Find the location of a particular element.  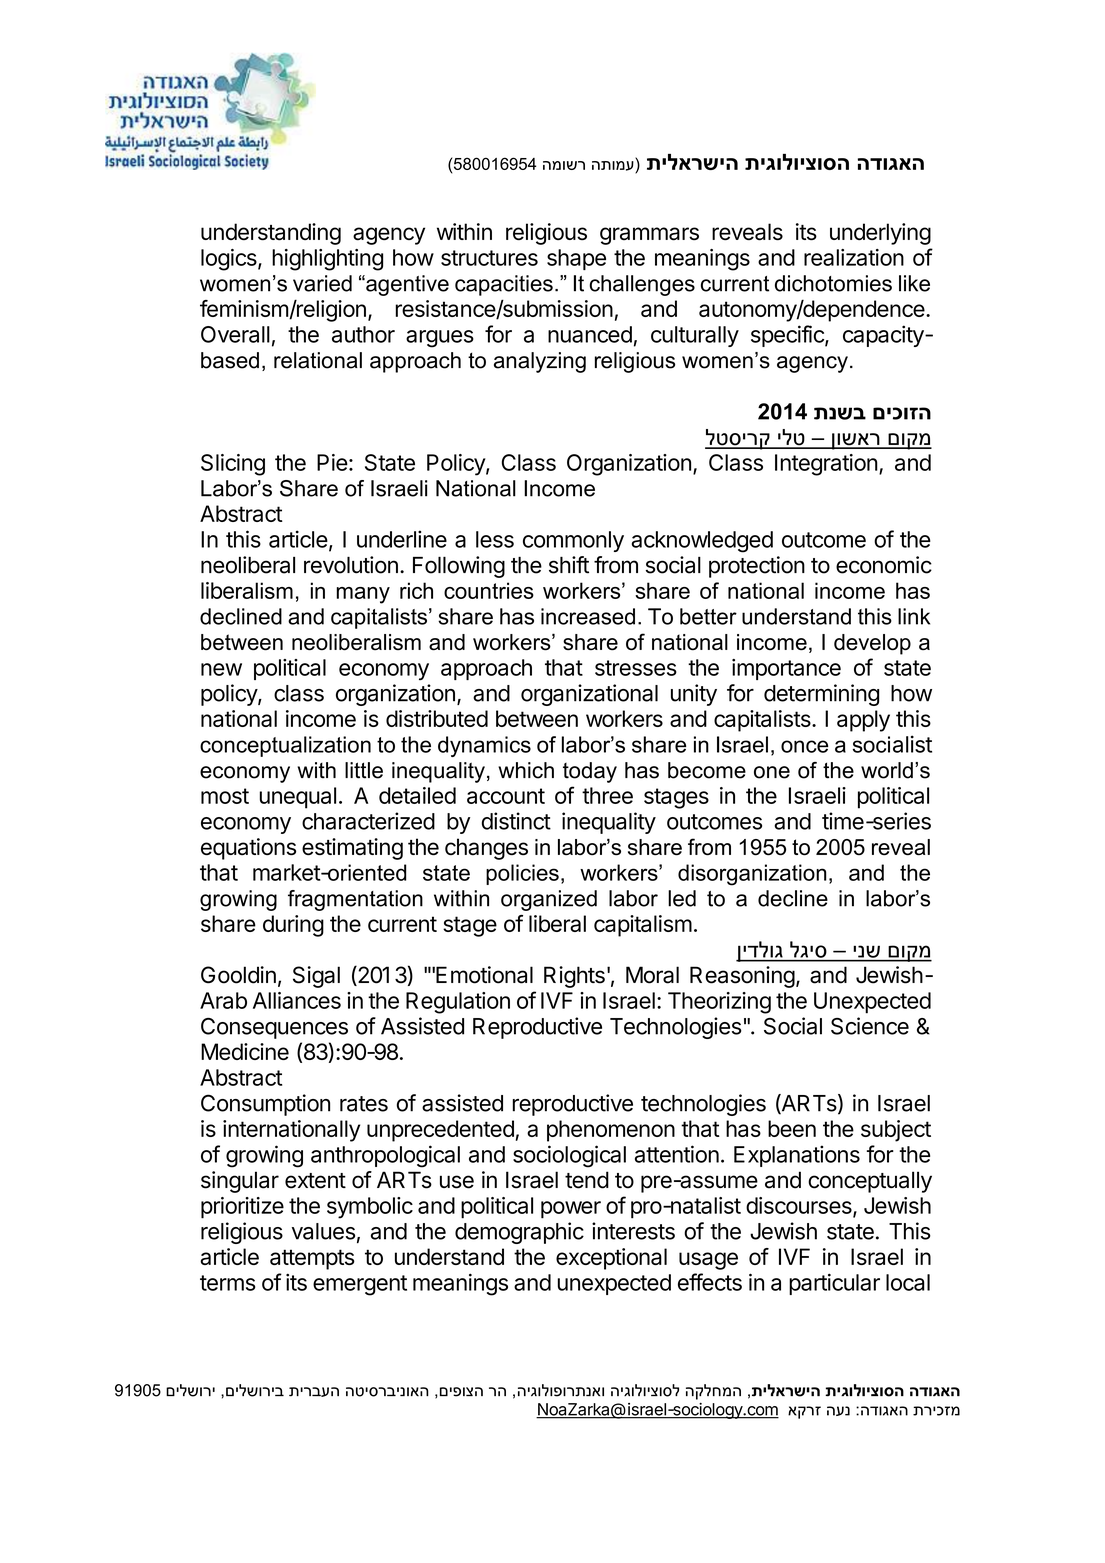

unequal is located at coordinates (298, 798).
